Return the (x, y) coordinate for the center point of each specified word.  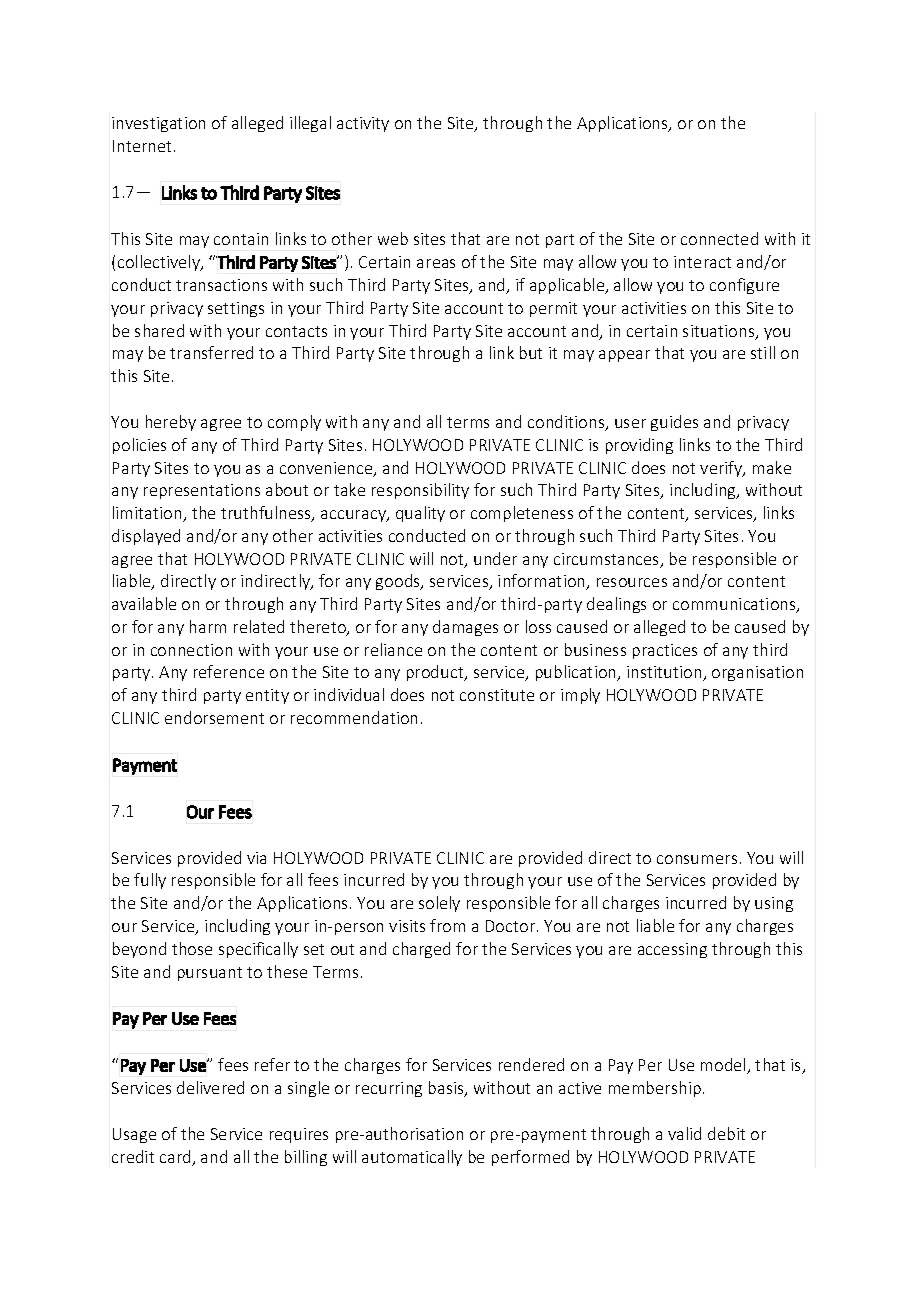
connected (719, 238)
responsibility (420, 491)
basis (447, 1089)
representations (202, 491)
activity (363, 124)
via (256, 858)
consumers (697, 859)
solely (439, 904)
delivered (210, 1087)
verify (722, 469)
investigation (158, 124)
